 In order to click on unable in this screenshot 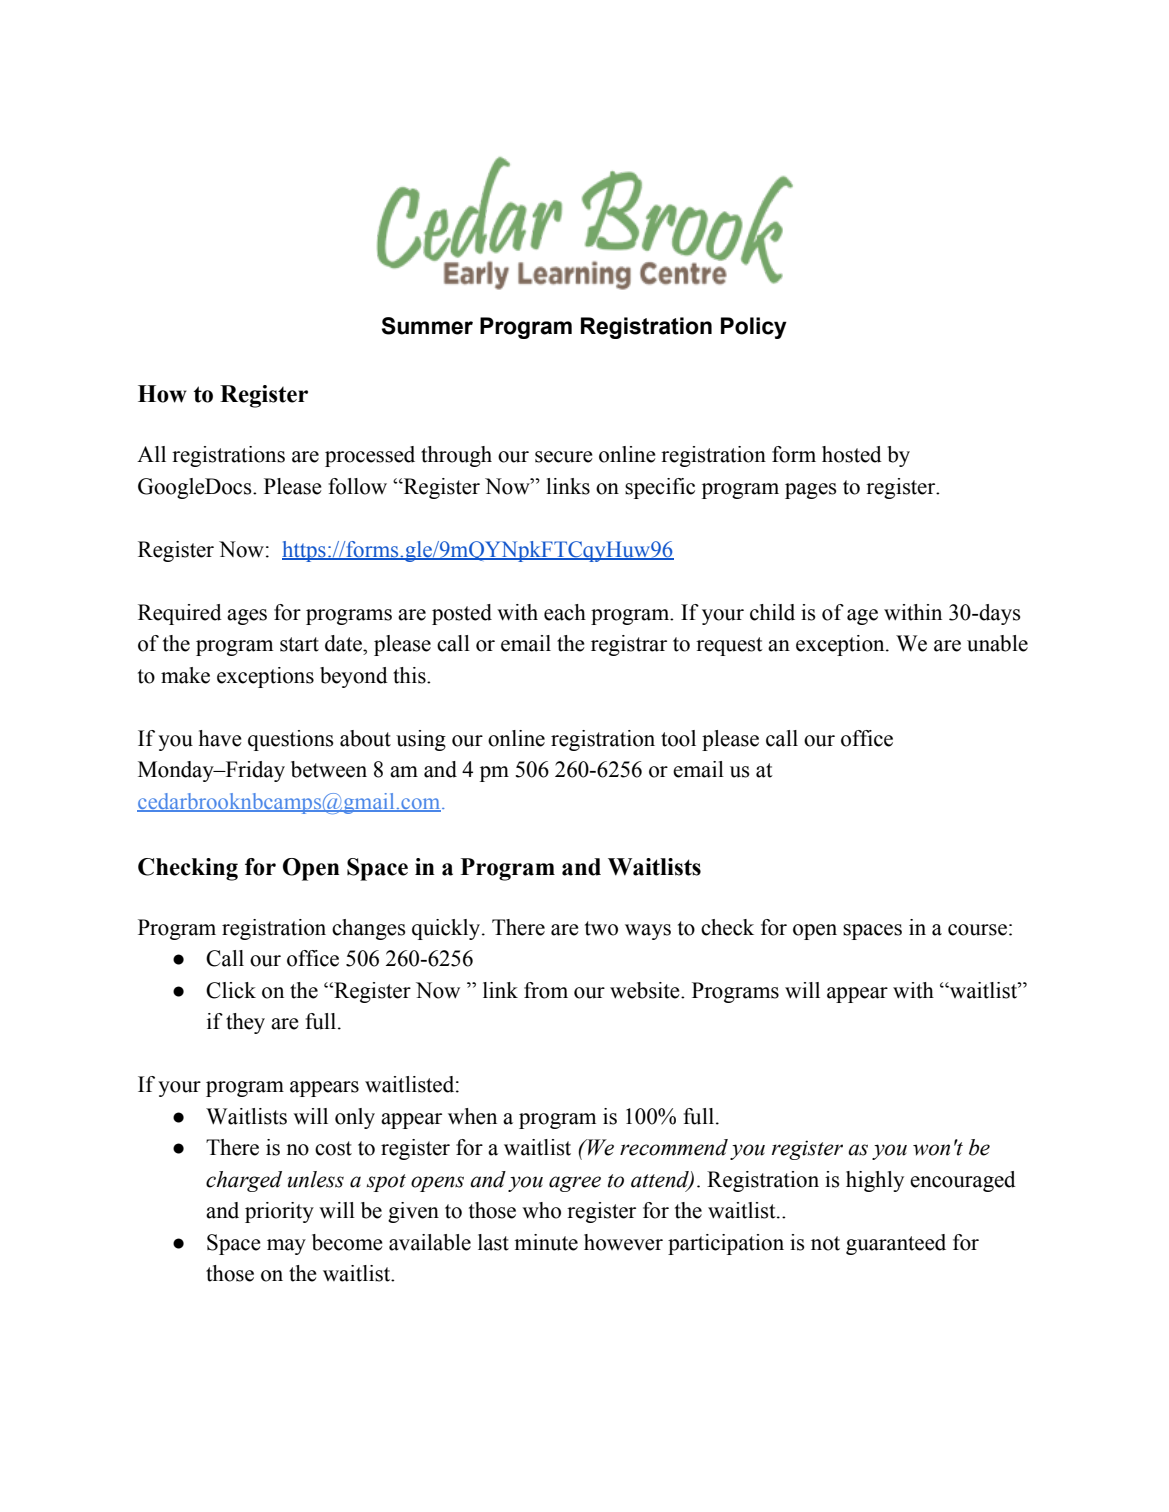, I will do `click(997, 643)`.
